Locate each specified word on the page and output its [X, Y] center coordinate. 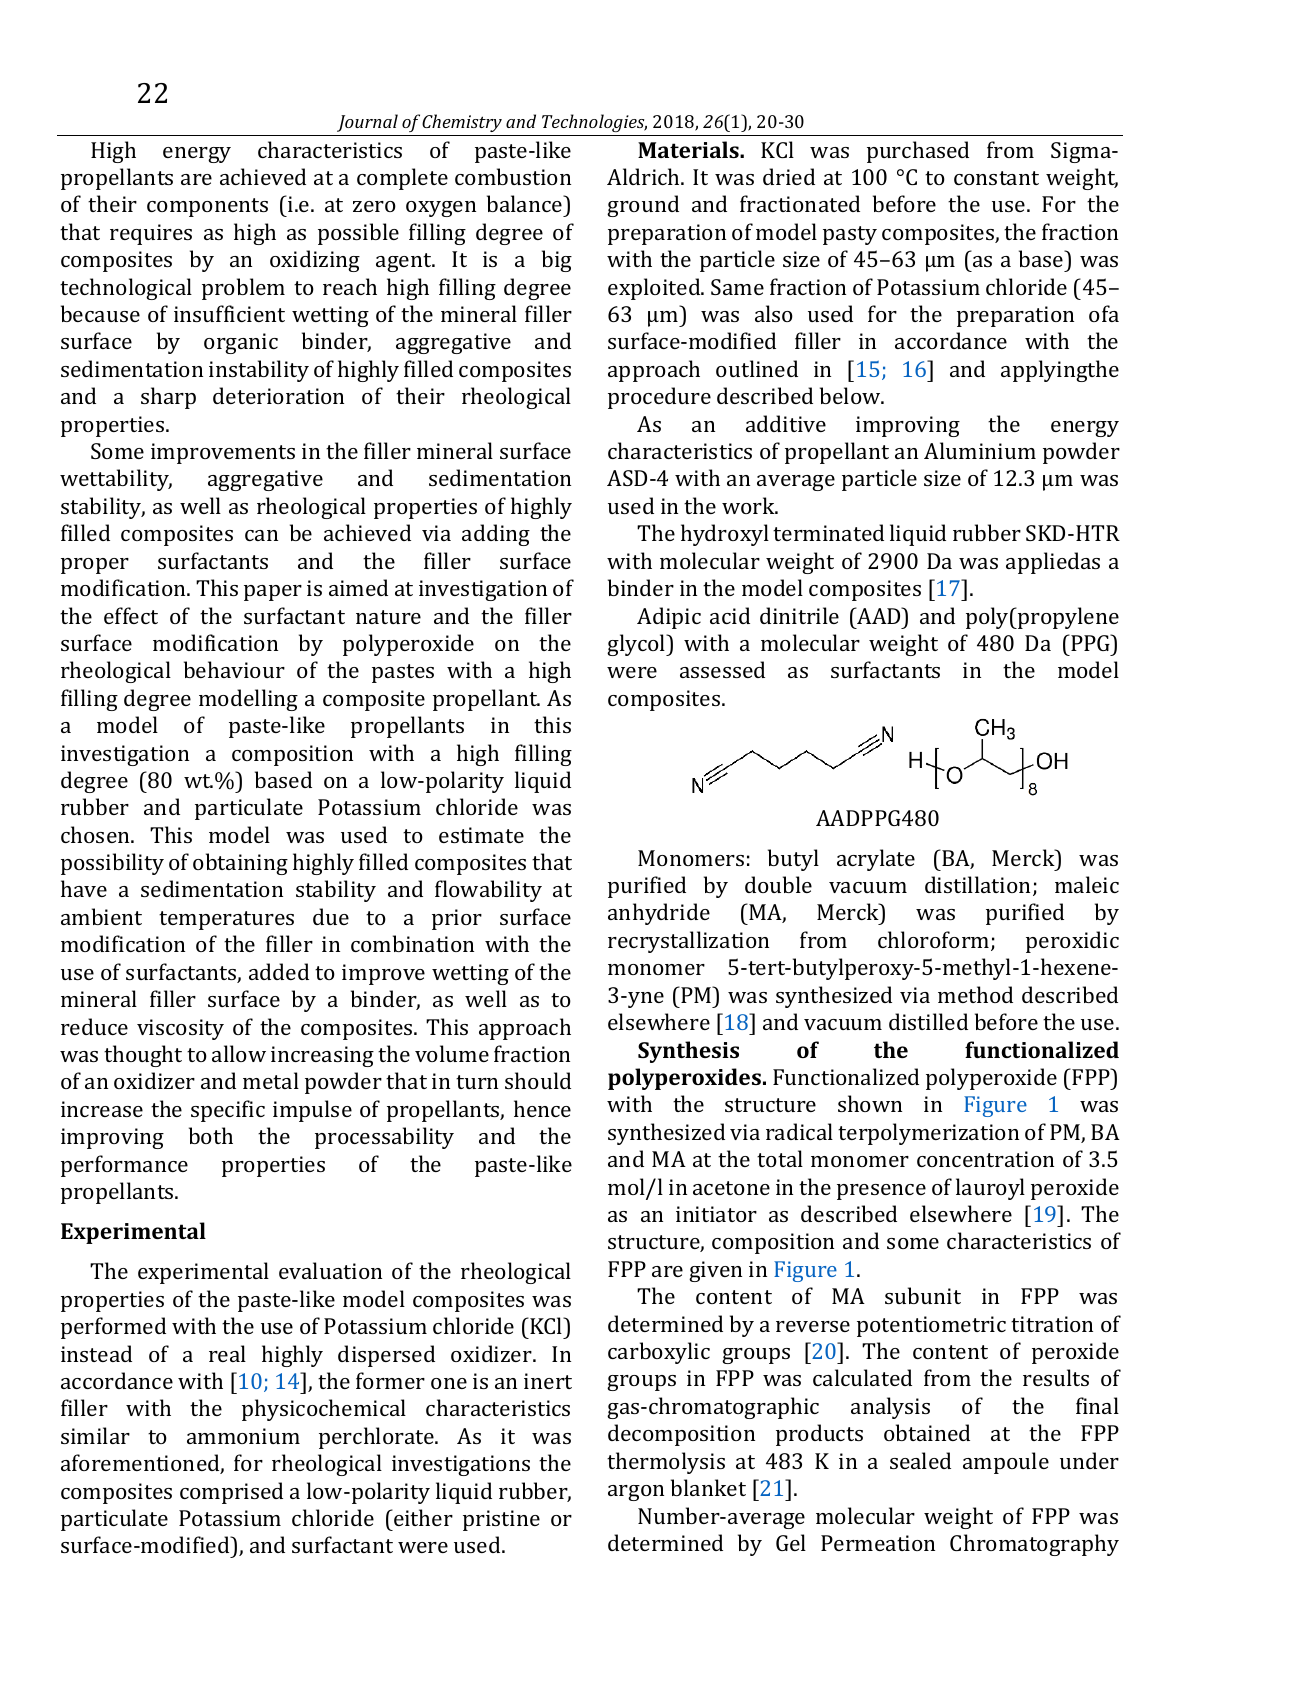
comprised [231, 1493]
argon [636, 1493]
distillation [979, 886]
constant [996, 178]
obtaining [240, 864]
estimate [481, 835]
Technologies [594, 123]
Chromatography [1034, 1545]
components [207, 207]
